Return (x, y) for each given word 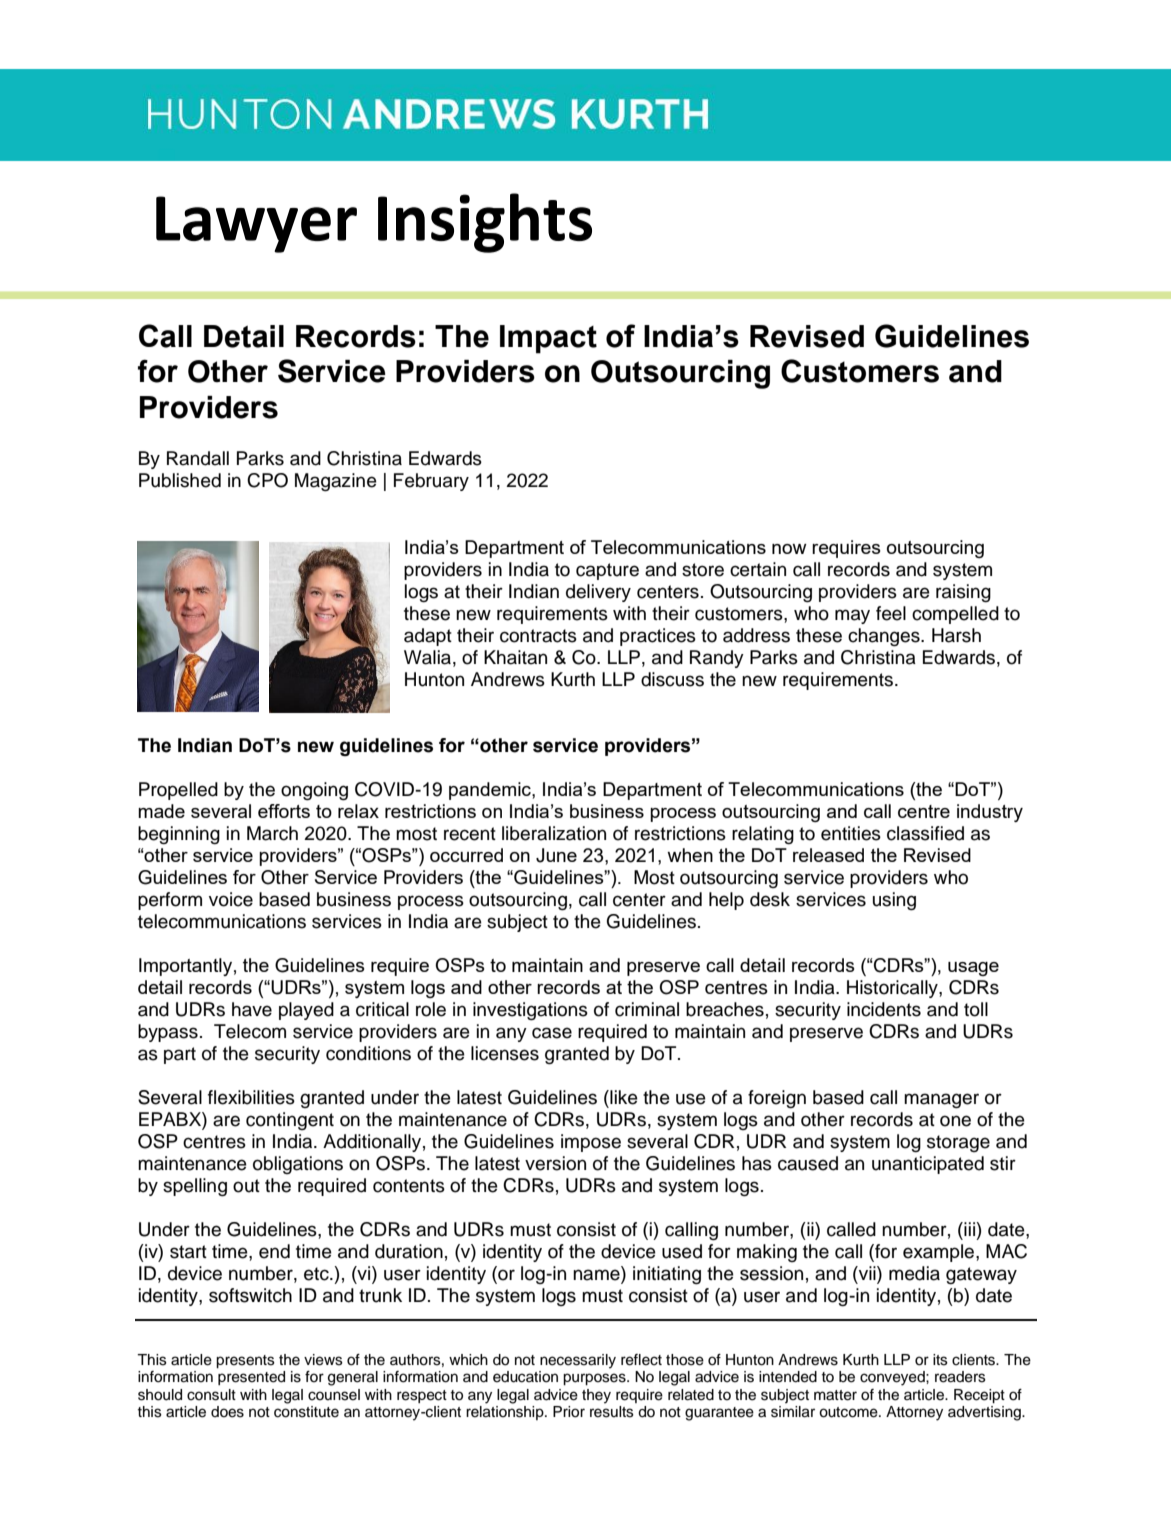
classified (925, 833)
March (272, 833)
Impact (548, 339)
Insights (485, 223)
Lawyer (256, 224)
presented (251, 1378)
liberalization (554, 833)
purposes (595, 1379)
